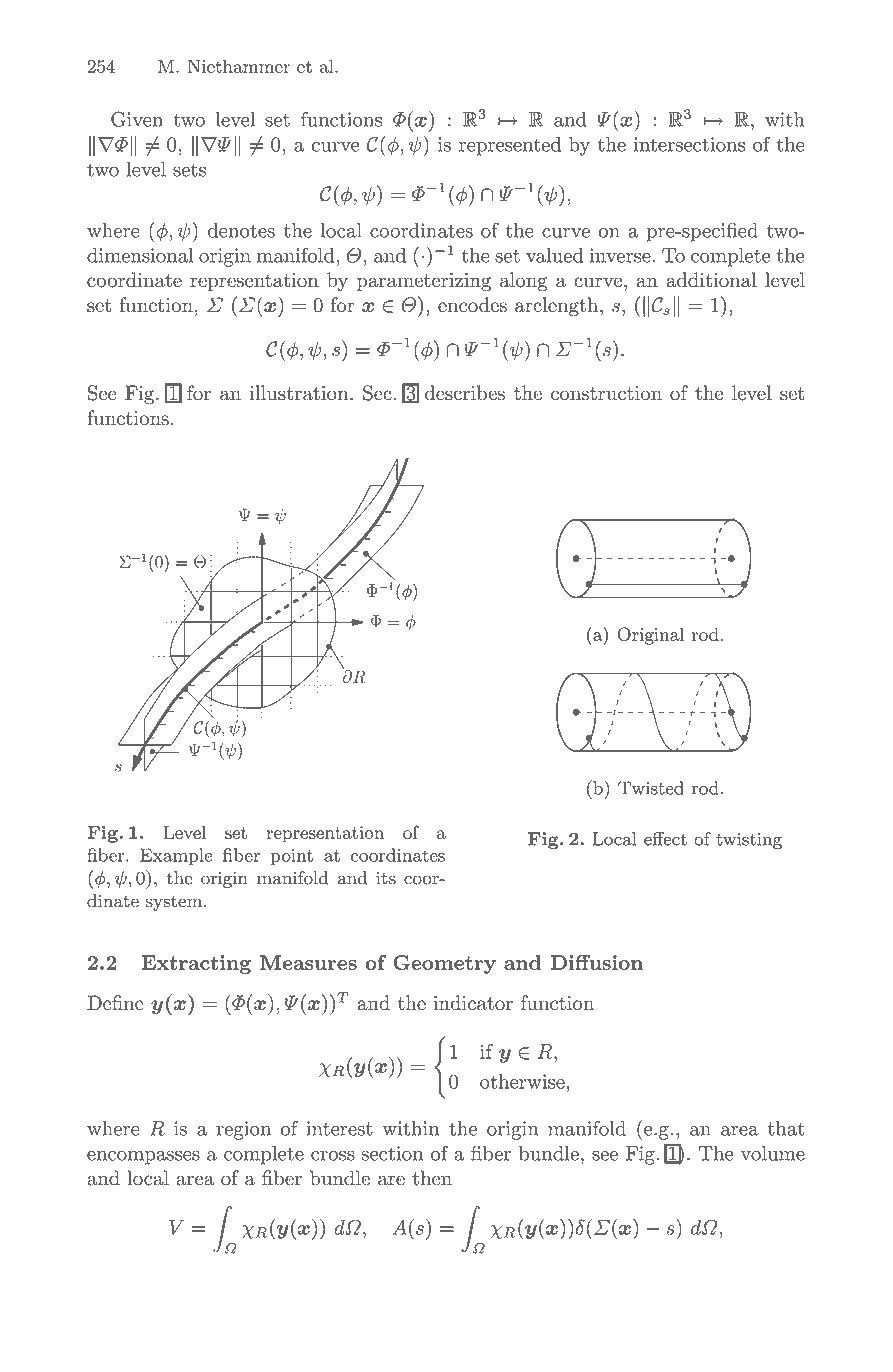 This page has height=1372, width=893. What do you see at coordinates (386, 878) in the page?
I see `its` at bounding box center [386, 878].
